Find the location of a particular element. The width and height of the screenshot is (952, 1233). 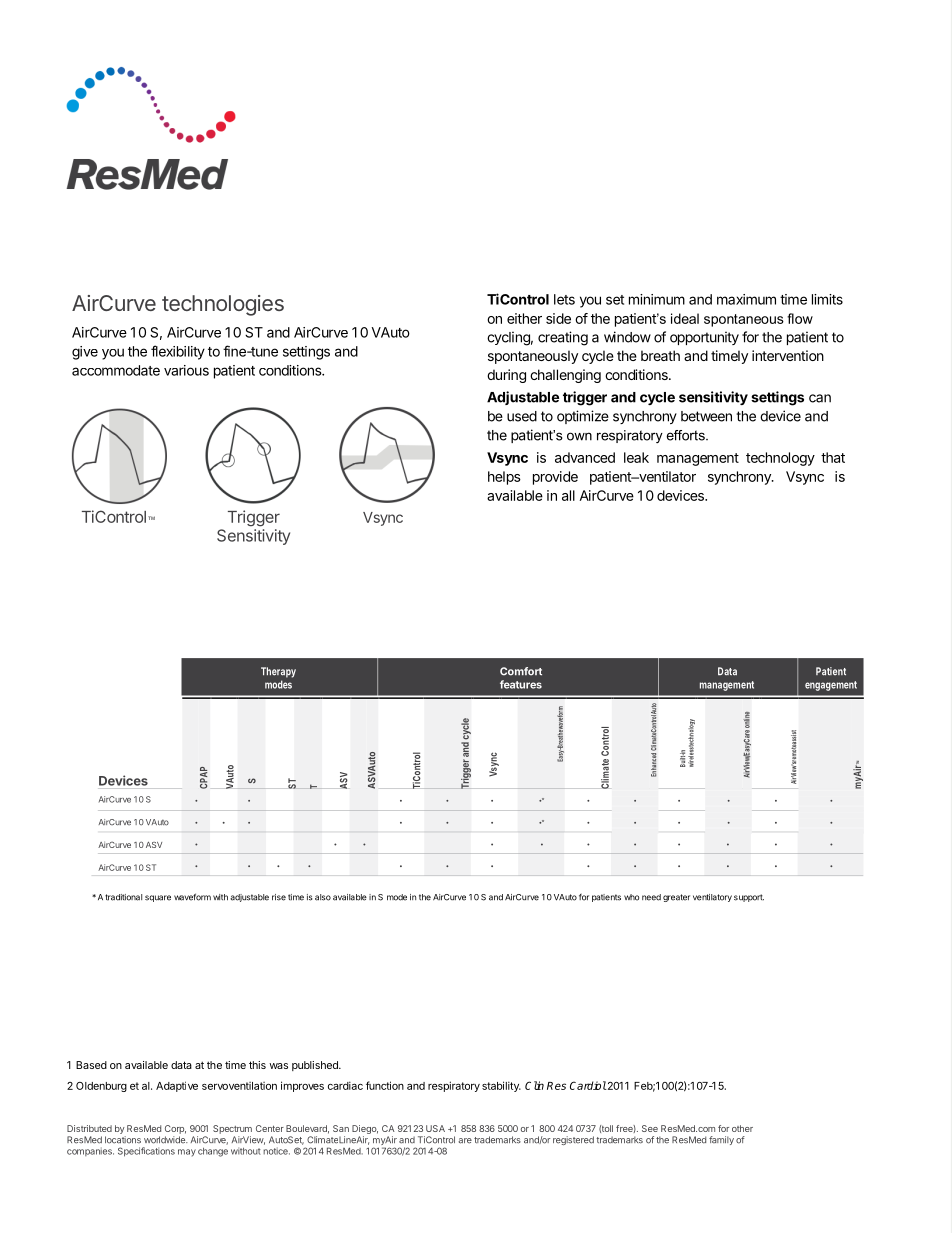

USA is located at coordinates (435, 1128).
